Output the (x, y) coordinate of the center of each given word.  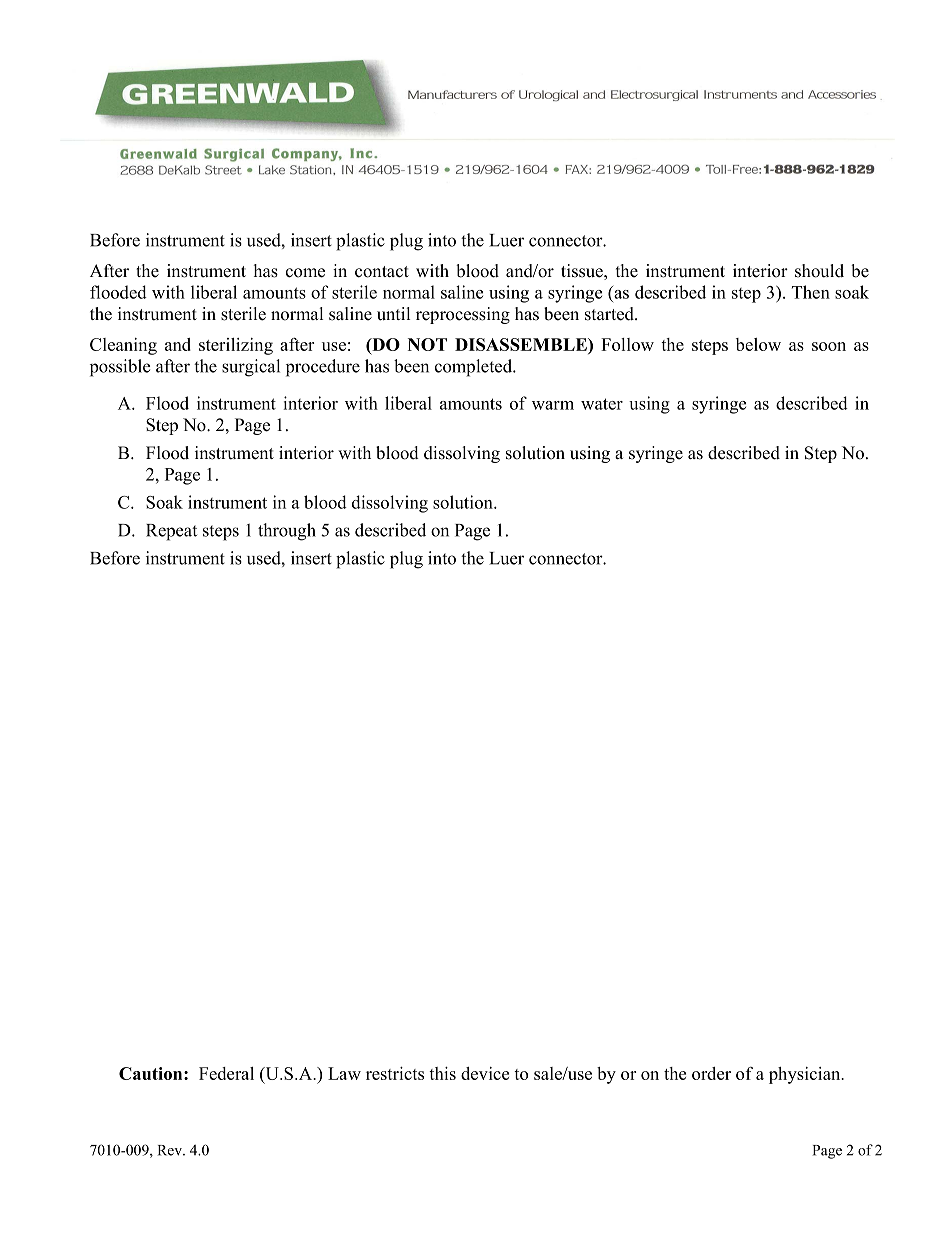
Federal (226, 1073)
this (442, 1073)
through (287, 532)
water (602, 404)
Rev (171, 1150)
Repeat (171, 532)
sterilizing (236, 346)
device (485, 1073)
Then (811, 292)
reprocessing (463, 315)
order (711, 1073)
